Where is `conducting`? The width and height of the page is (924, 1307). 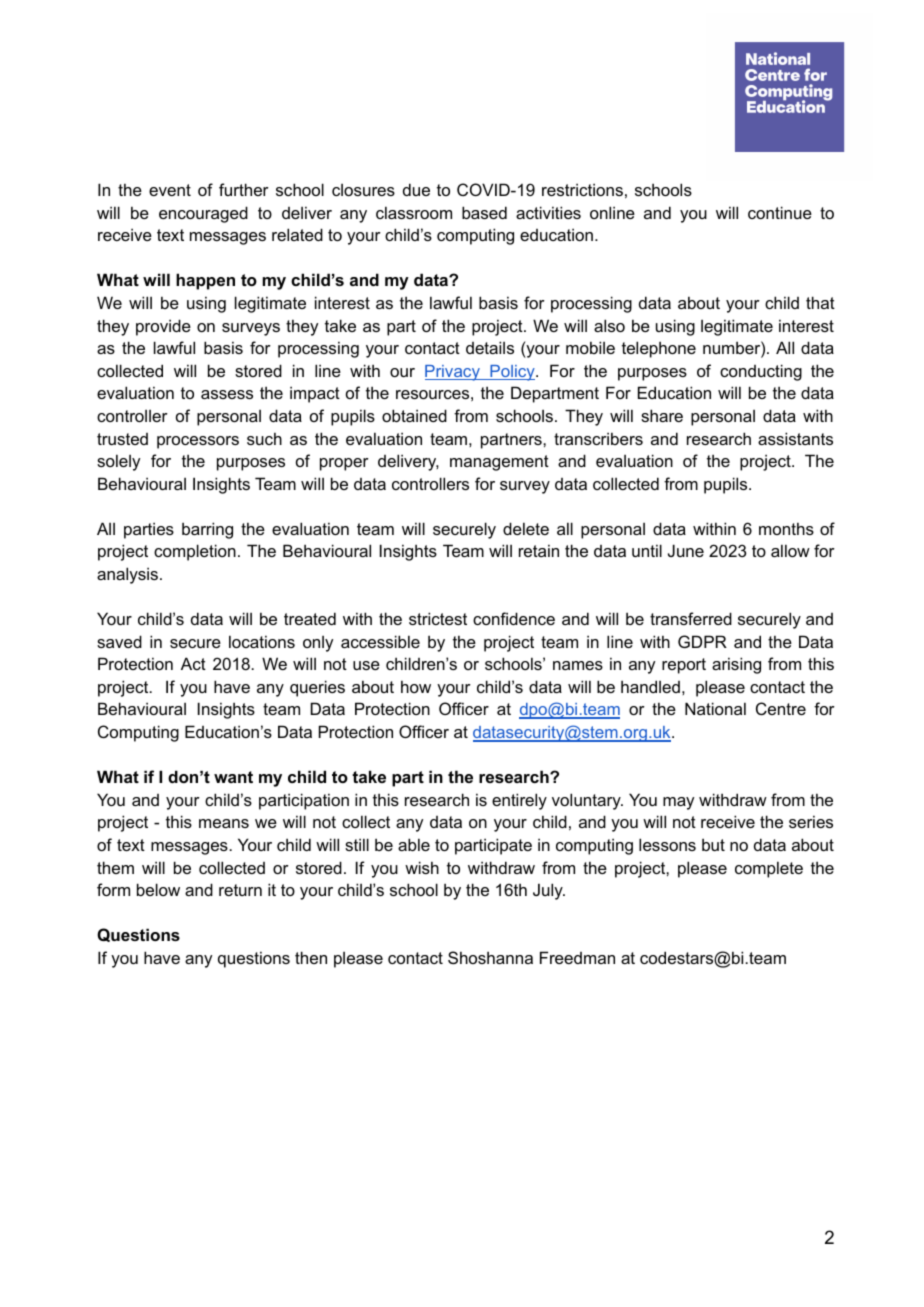 conducting is located at coordinates (761, 372).
